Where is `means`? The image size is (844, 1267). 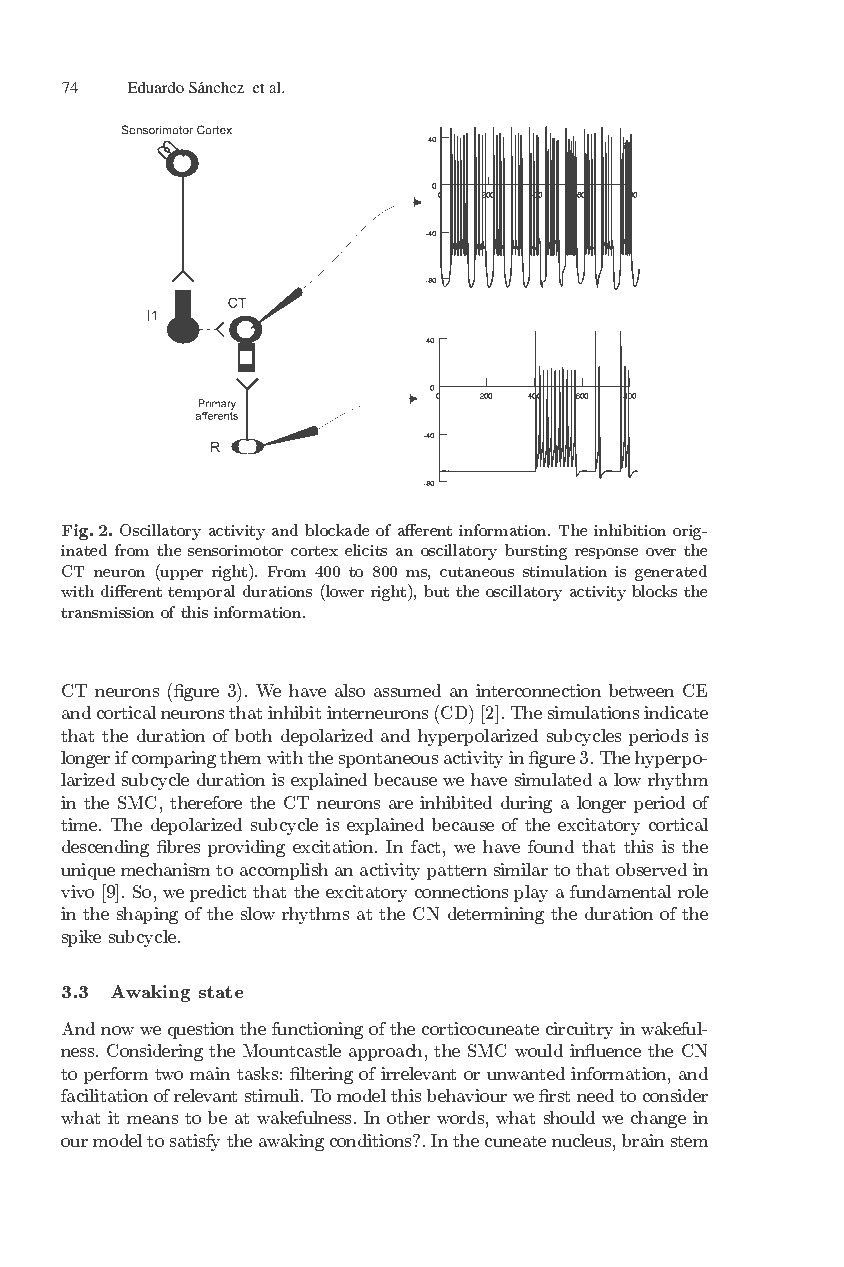
means is located at coordinates (152, 1119).
